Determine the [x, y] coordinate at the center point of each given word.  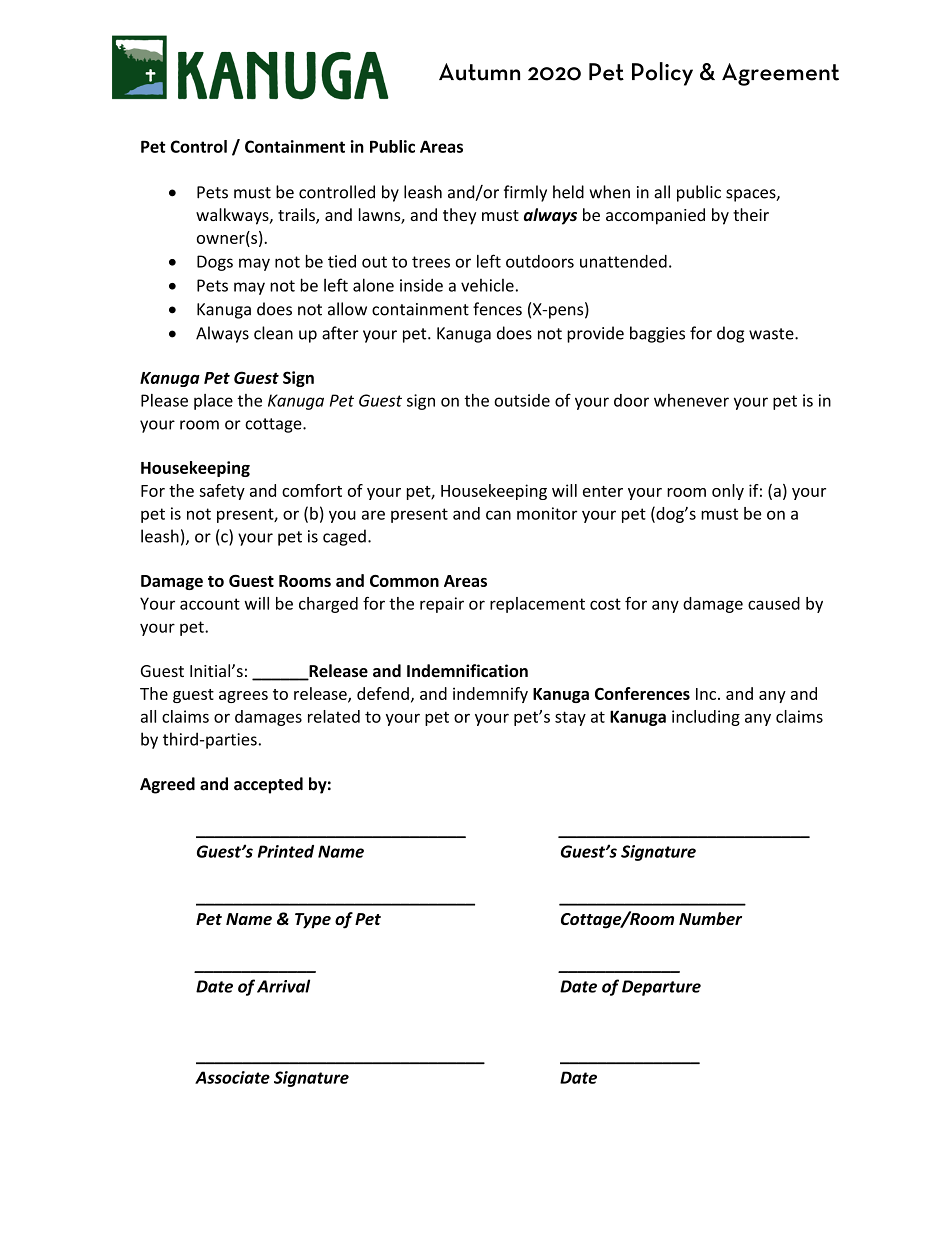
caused [774, 603]
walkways [233, 216]
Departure [661, 988]
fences [497, 309]
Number [710, 918]
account [210, 604]
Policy [662, 74]
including [706, 718]
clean [273, 333]
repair [442, 605]
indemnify [490, 695]
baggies [657, 334]
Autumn [479, 72]
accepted [268, 785]
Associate [232, 1077]
